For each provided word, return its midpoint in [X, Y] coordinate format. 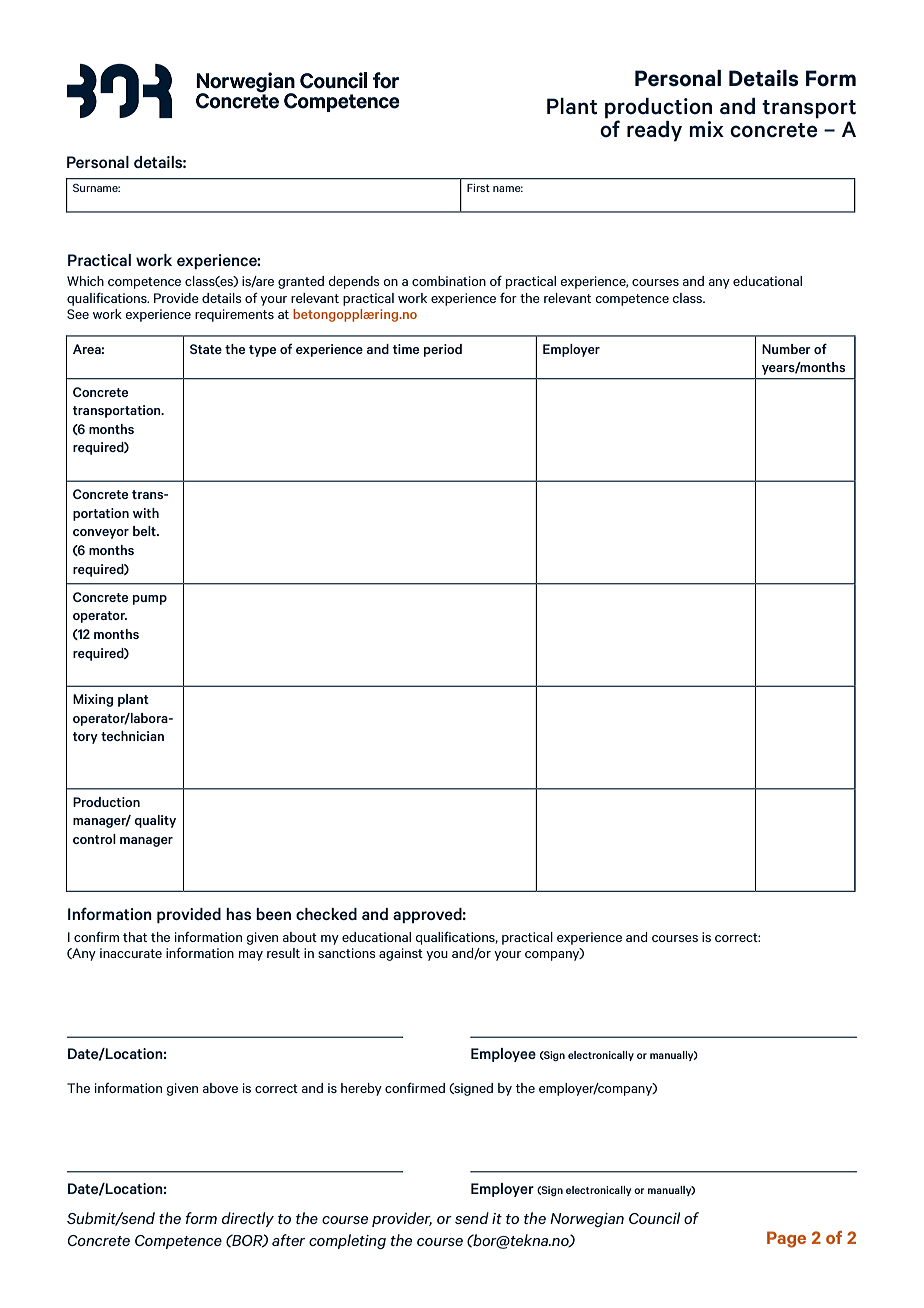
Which [85, 281]
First [478, 188]
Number [786, 349]
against [401, 954]
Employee [503, 1055]
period [443, 350]
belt [145, 531]
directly [248, 1219]
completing [347, 1241]
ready [654, 131]
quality [155, 821]
